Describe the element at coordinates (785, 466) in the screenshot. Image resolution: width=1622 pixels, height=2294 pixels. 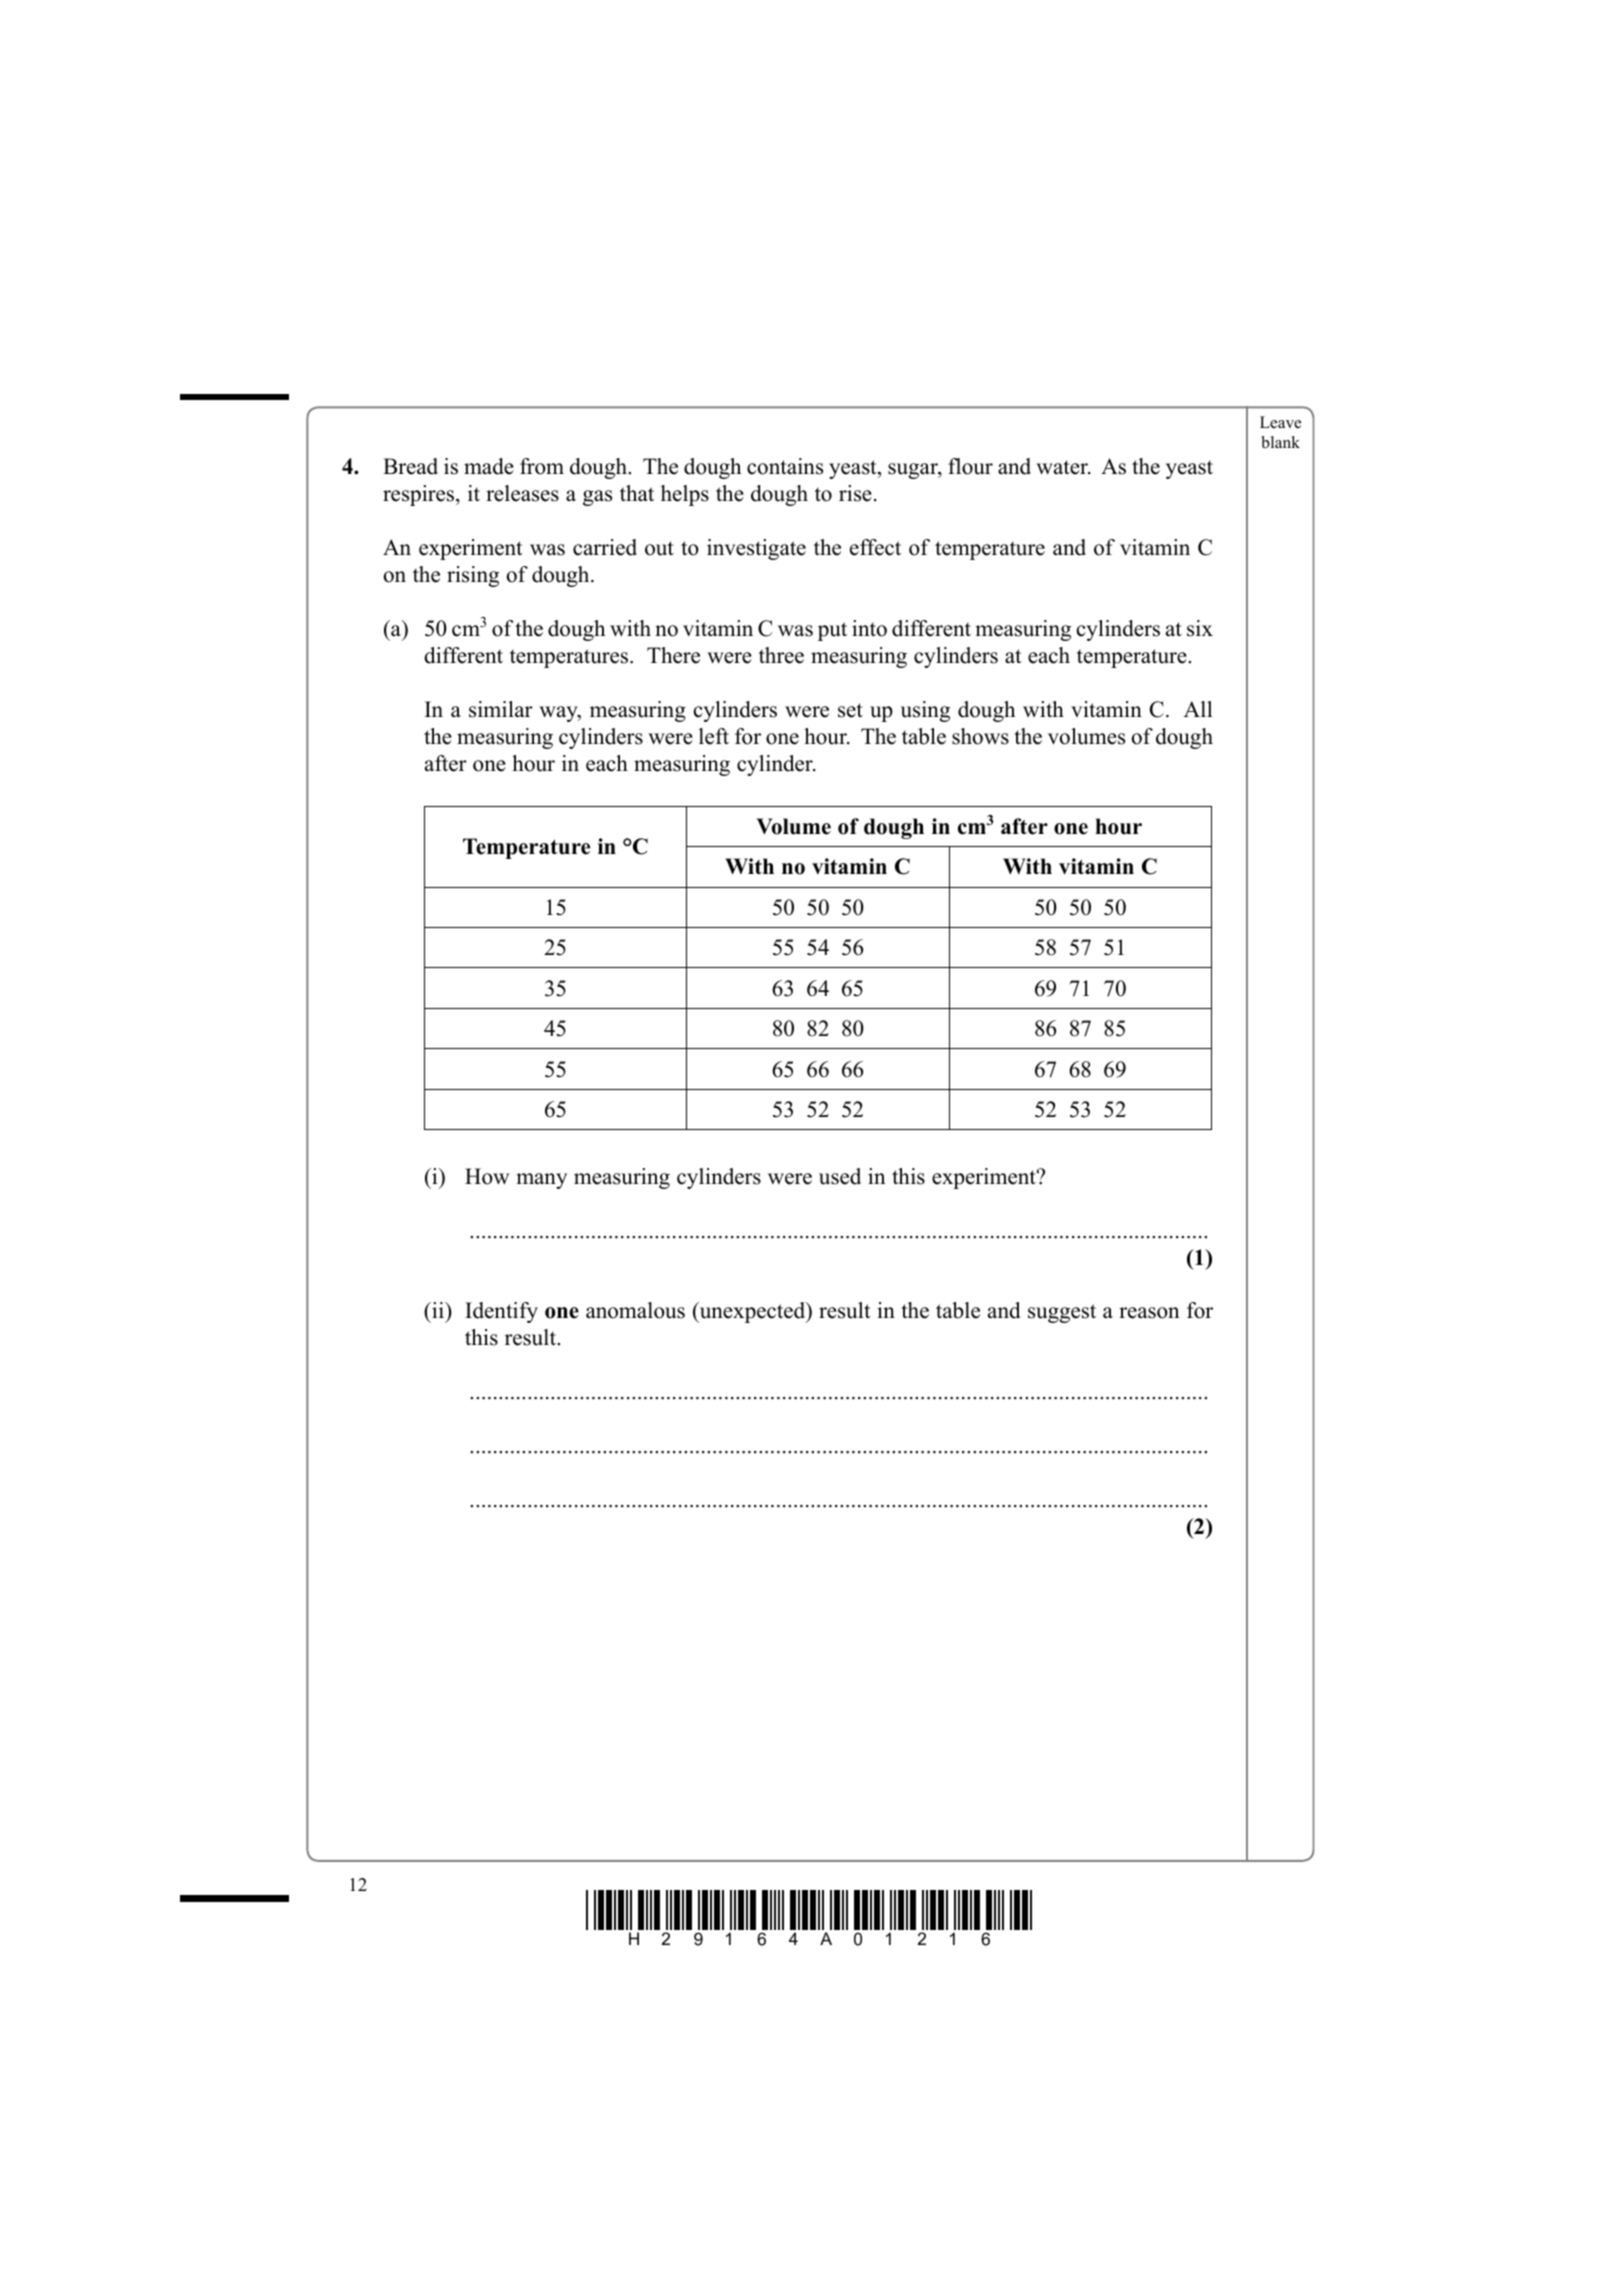
I see `contains` at that location.
